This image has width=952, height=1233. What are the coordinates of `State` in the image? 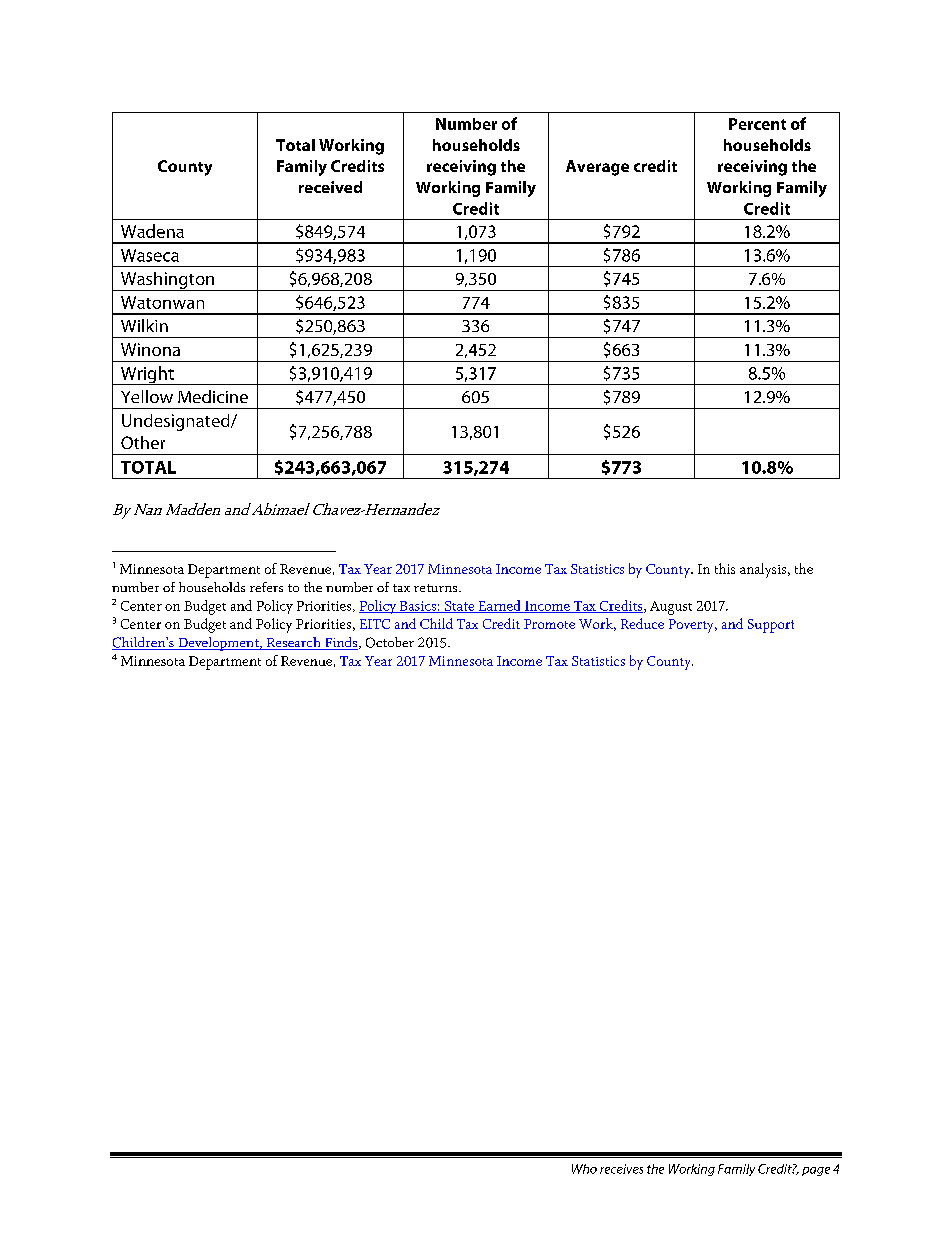 It's located at (460, 607).
